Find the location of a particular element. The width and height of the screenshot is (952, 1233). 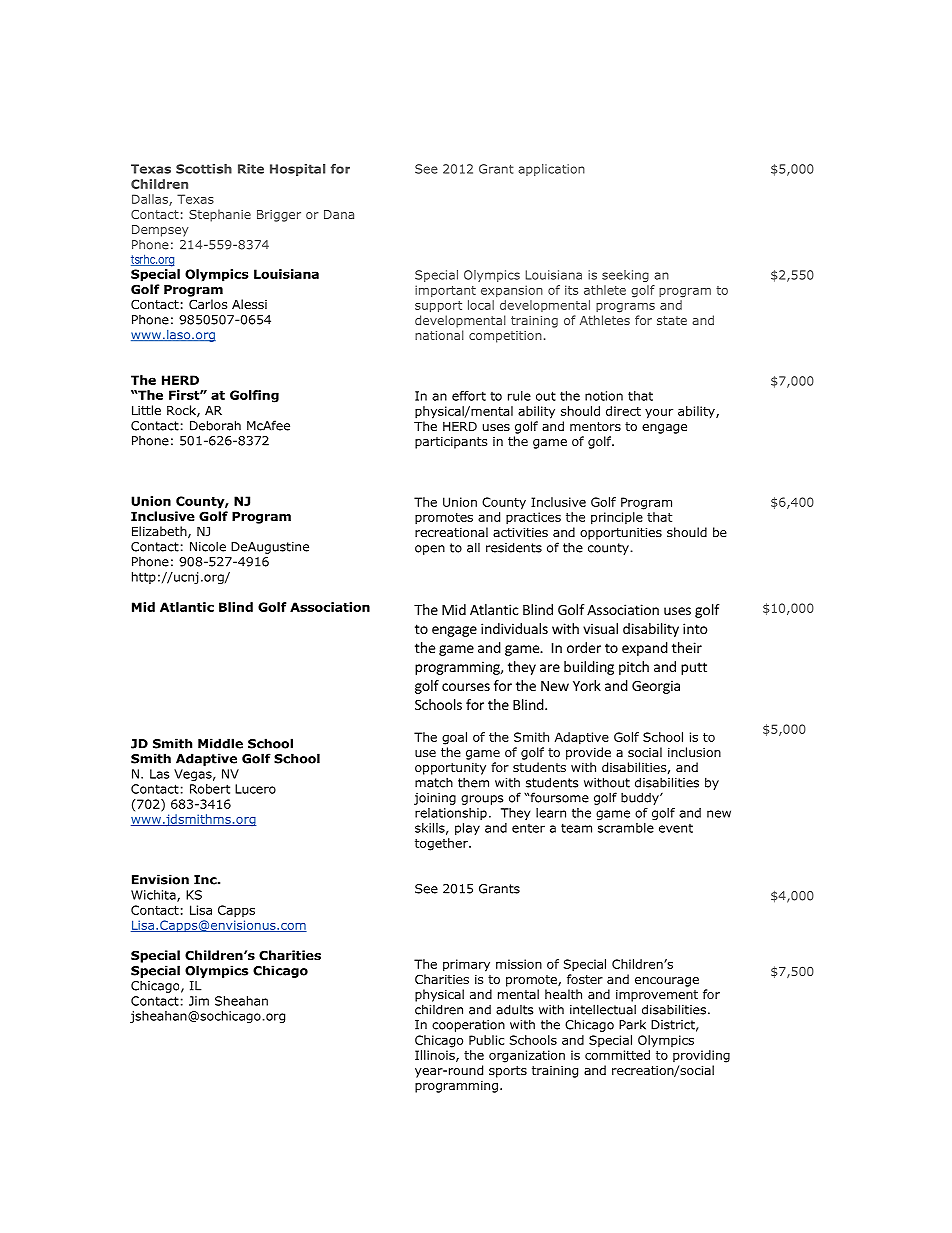

match is located at coordinates (434, 782).
